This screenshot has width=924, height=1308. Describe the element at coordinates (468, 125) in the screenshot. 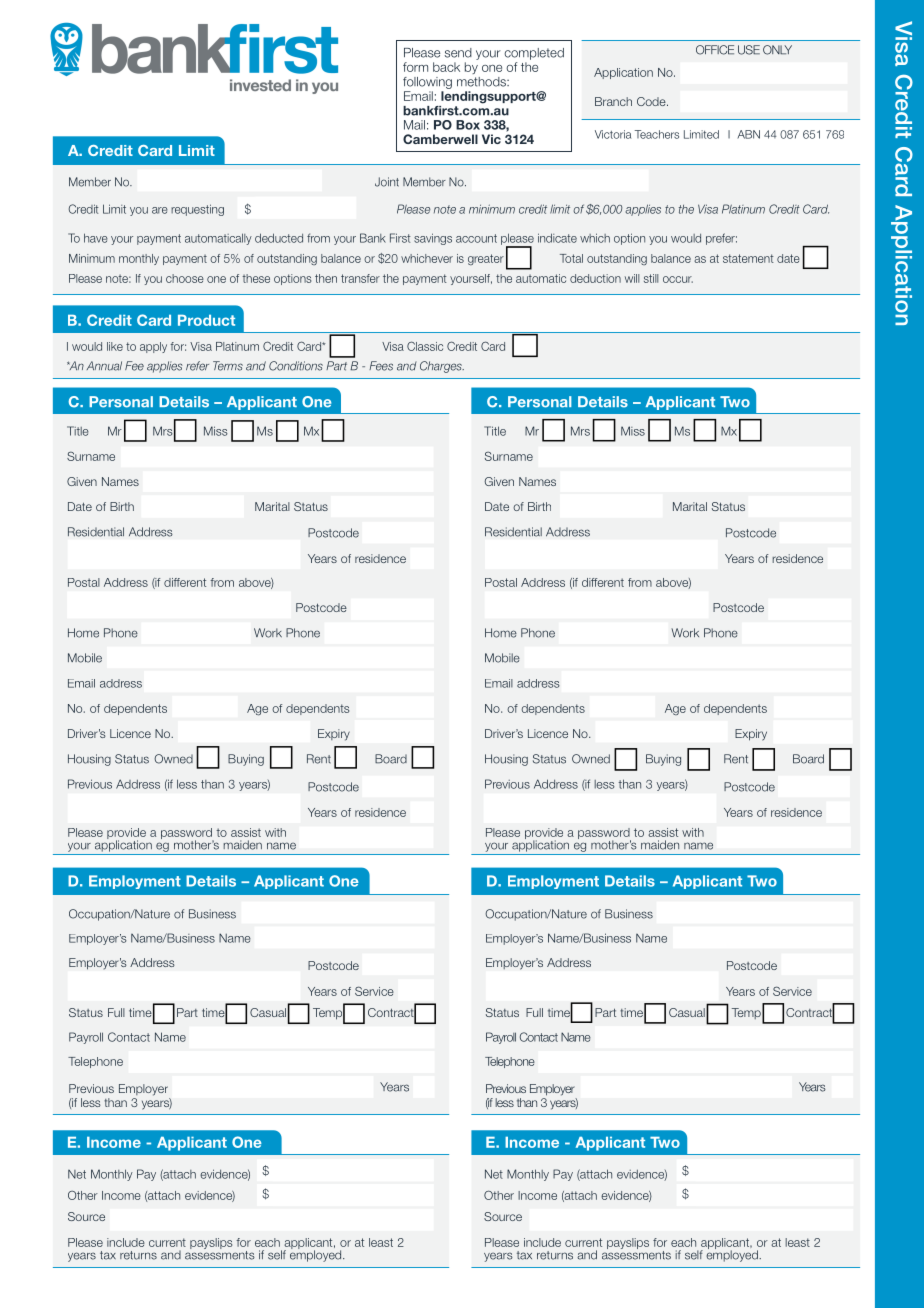

I see `Box` at that location.
